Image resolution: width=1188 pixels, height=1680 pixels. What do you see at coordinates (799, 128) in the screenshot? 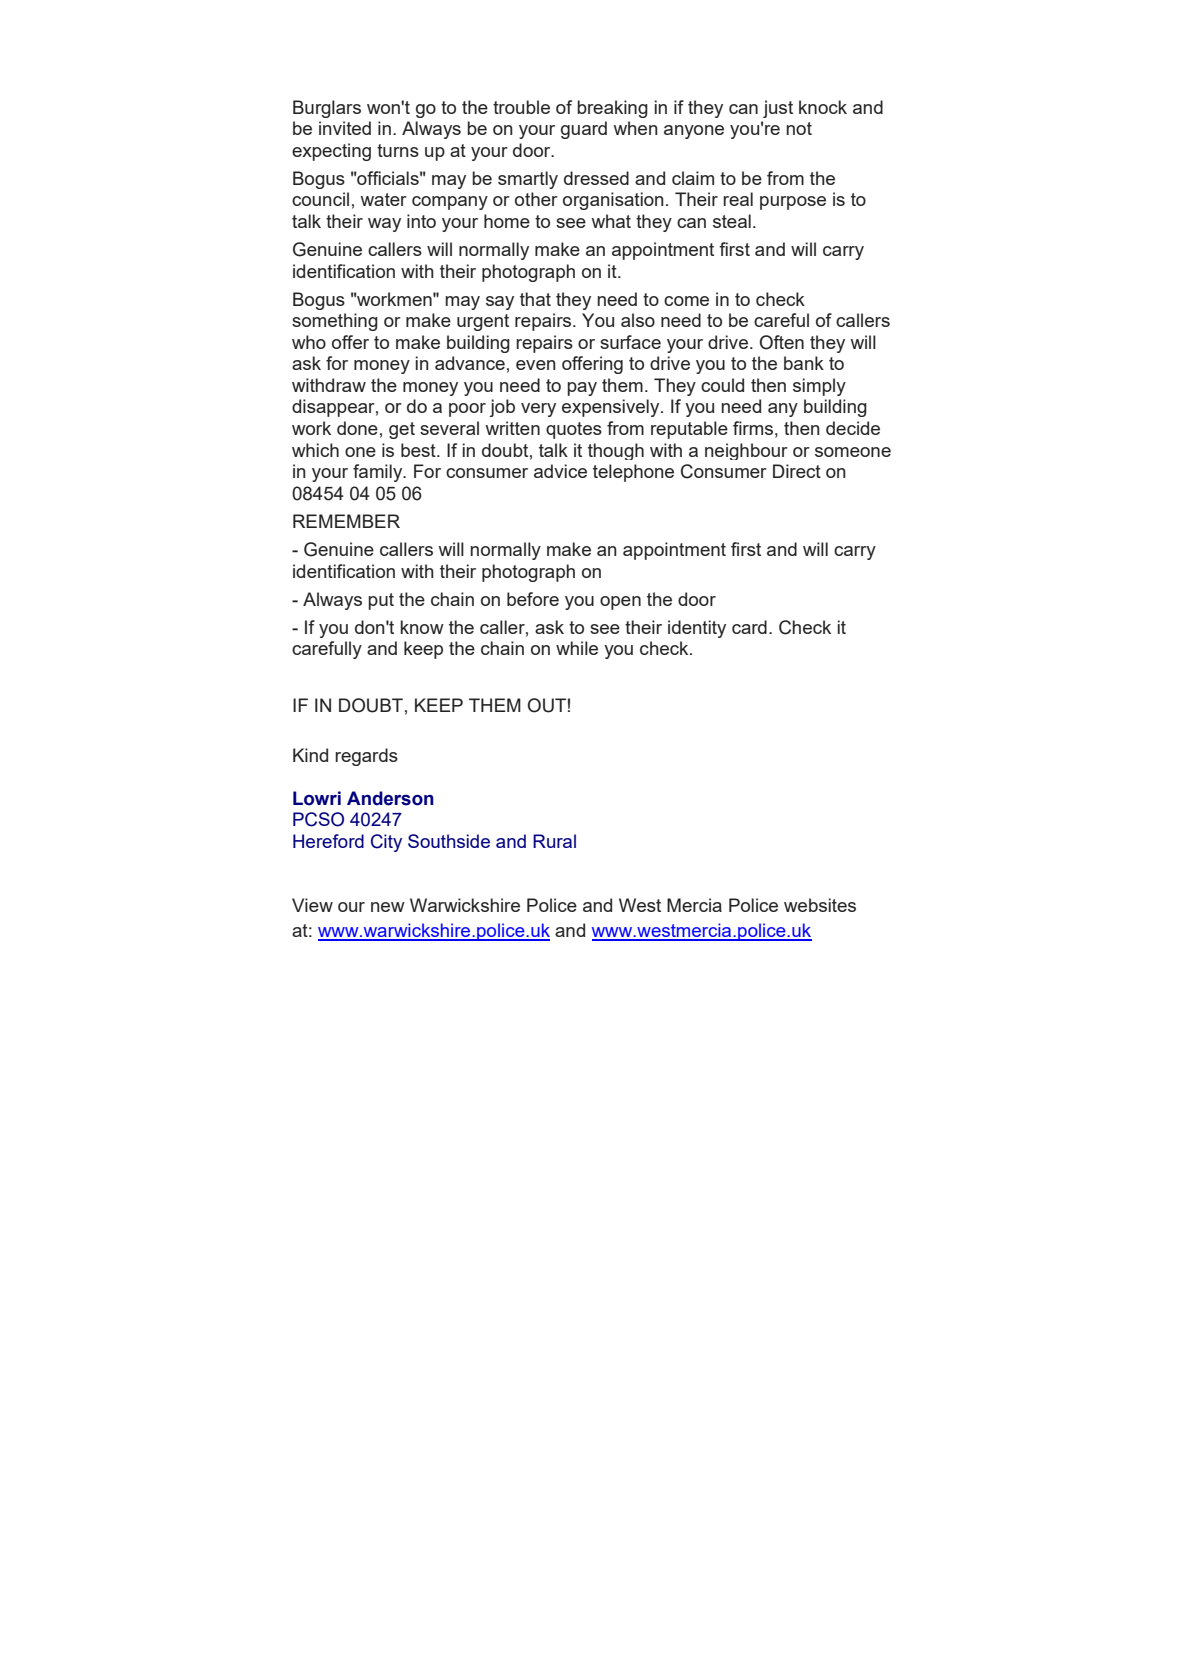
I see `not` at bounding box center [799, 128].
